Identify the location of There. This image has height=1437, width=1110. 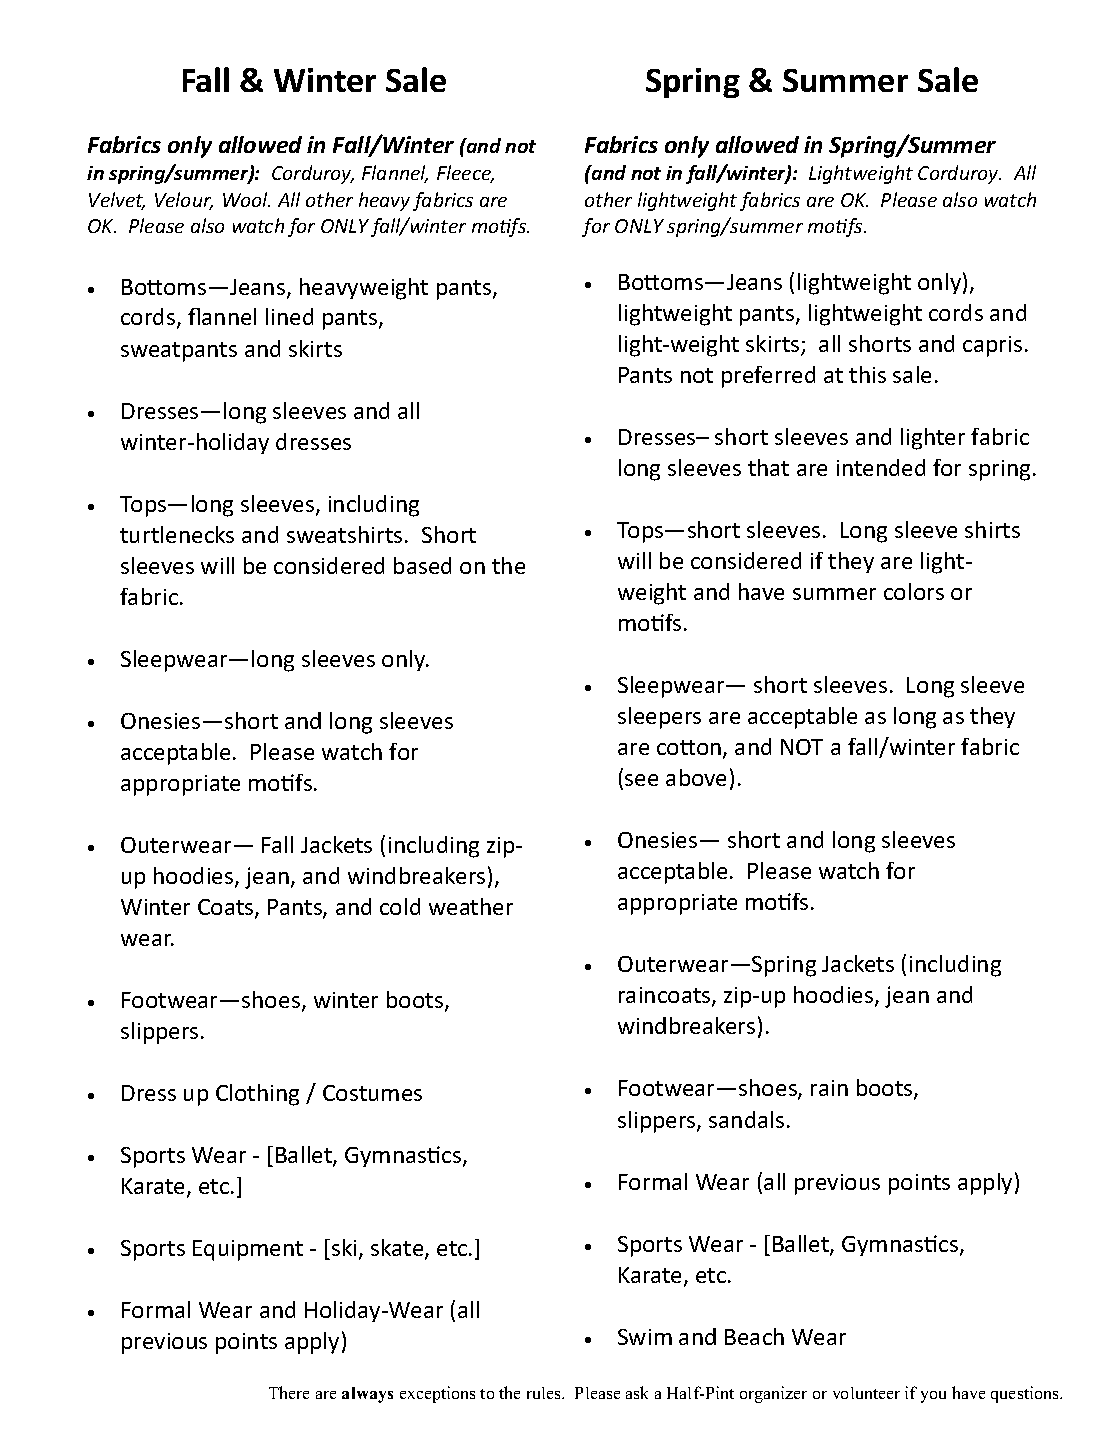
(289, 1392).
